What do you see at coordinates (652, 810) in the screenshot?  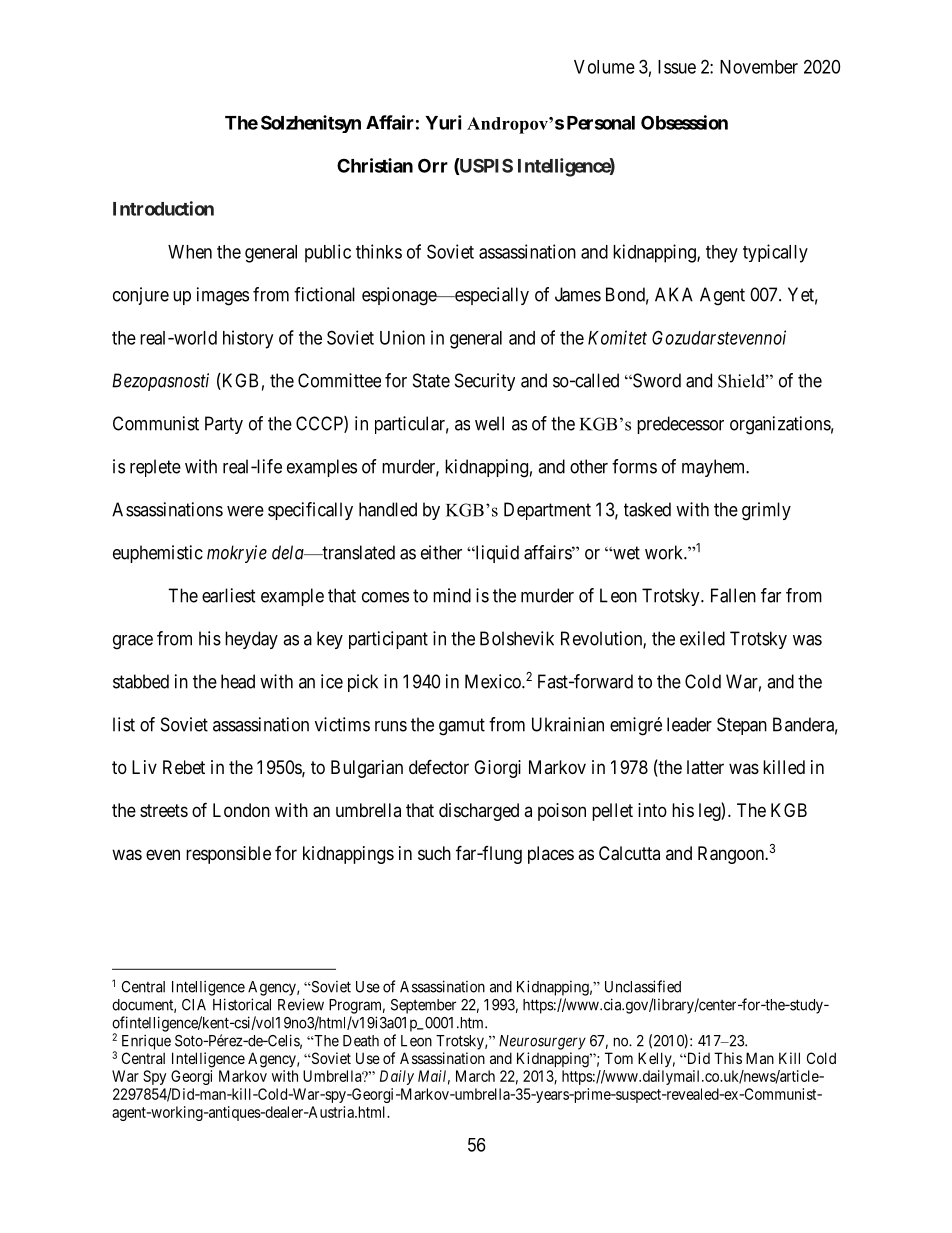 I see `into` at bounding box center [652, 810].
